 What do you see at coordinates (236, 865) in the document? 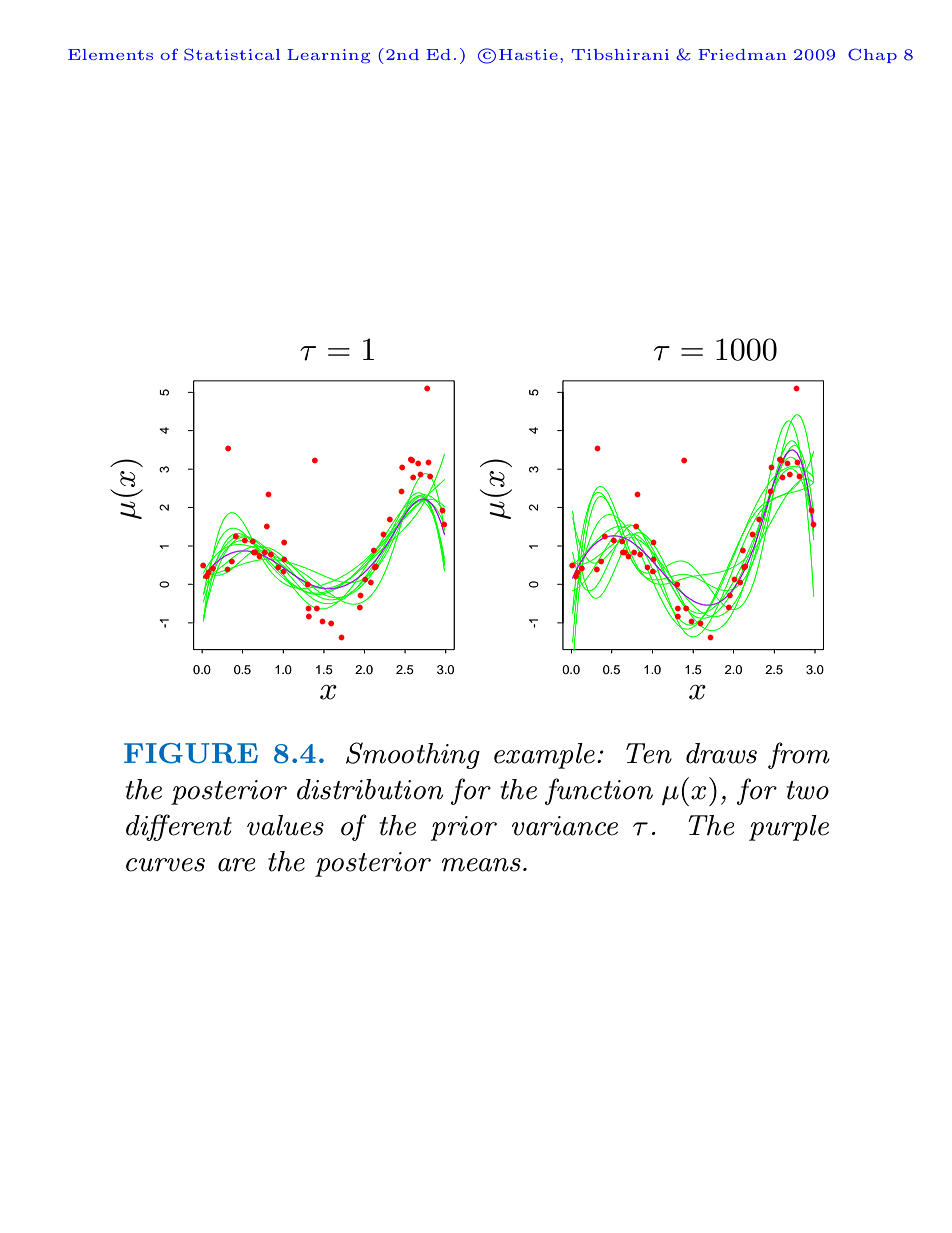
I see `are` at bounding box center [236, 865].
